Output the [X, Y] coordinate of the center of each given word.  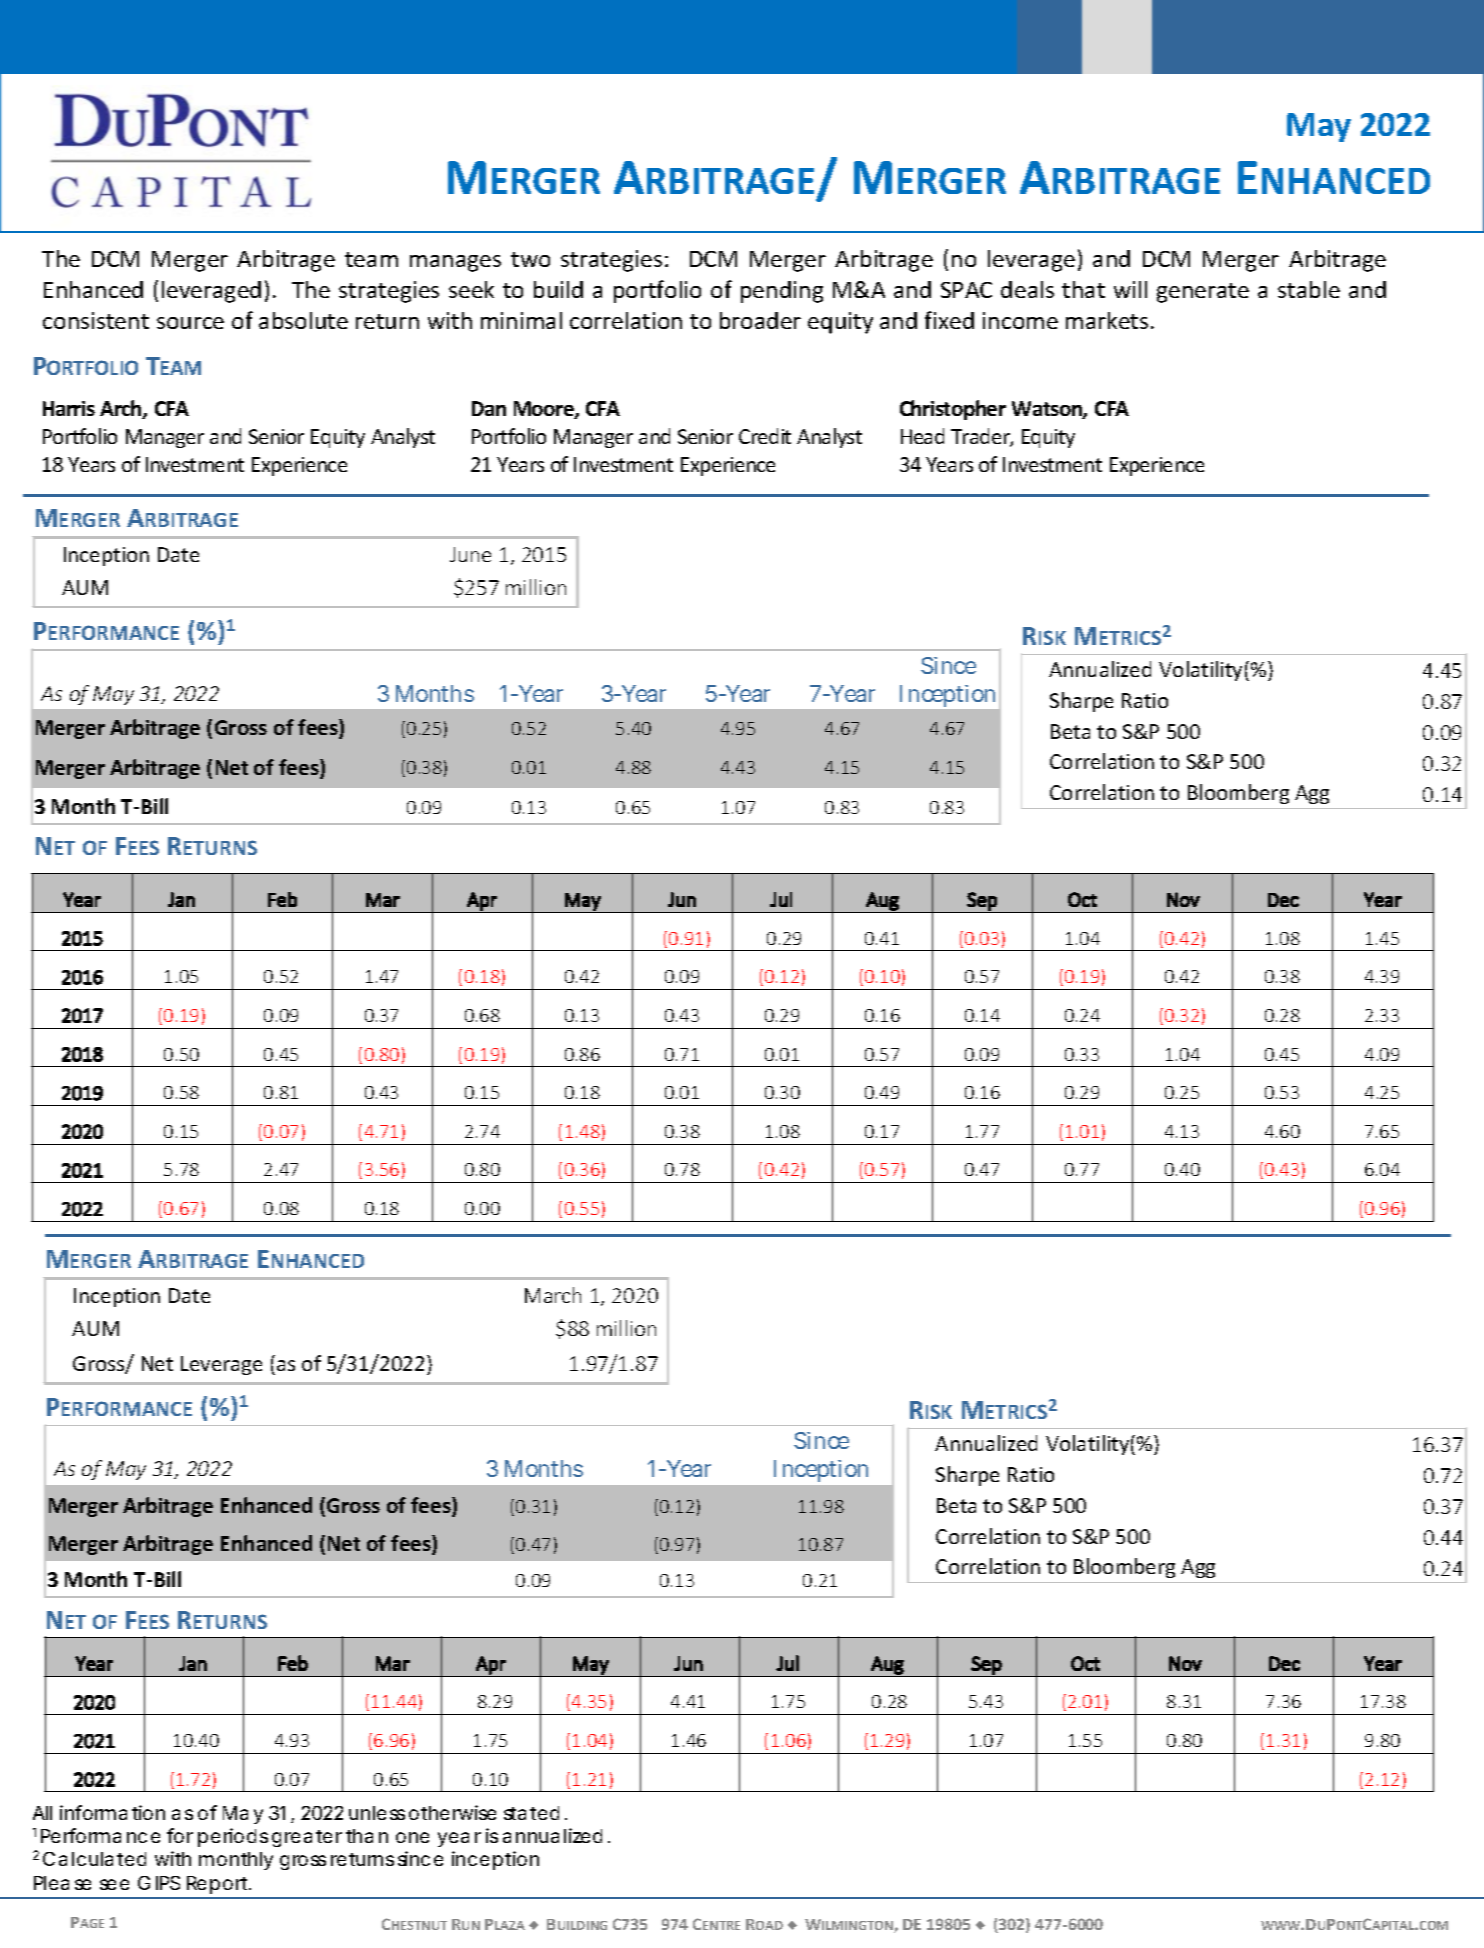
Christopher [953, 410]
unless [377, 1813]
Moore [545, 410]
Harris [69, 408]
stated [531, 1813]
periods [233, 1837]
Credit [765, 436]
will [1130, 289]
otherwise [452, 1812]
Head [922, 436]
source [190, 323]
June [470, 554]
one [412, 1837]
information [112, 1812]
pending [782, 292]
